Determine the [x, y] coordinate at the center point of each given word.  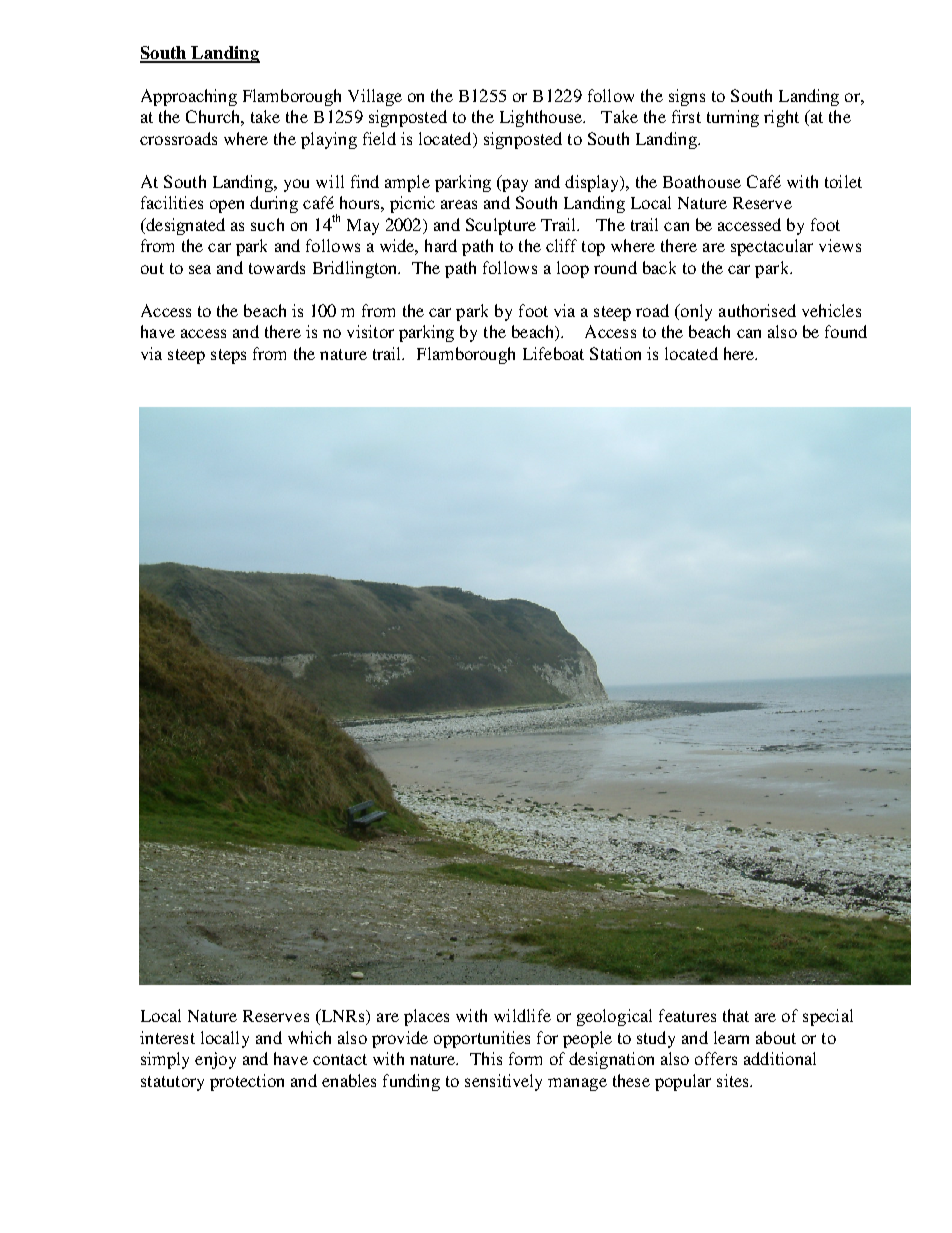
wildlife [522, 1015]
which [309, 1037]
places [426, 1017]
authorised [757, 310]
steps [228, 356]
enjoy [215, 1060]
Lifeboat [553, 353]
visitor [370, 331]
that [736, 1015]
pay [514, 185]
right [781, 118]
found [846, 331]
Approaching [189, 97]
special [828, 1017]
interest [167, 1037]
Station [615, 353]
